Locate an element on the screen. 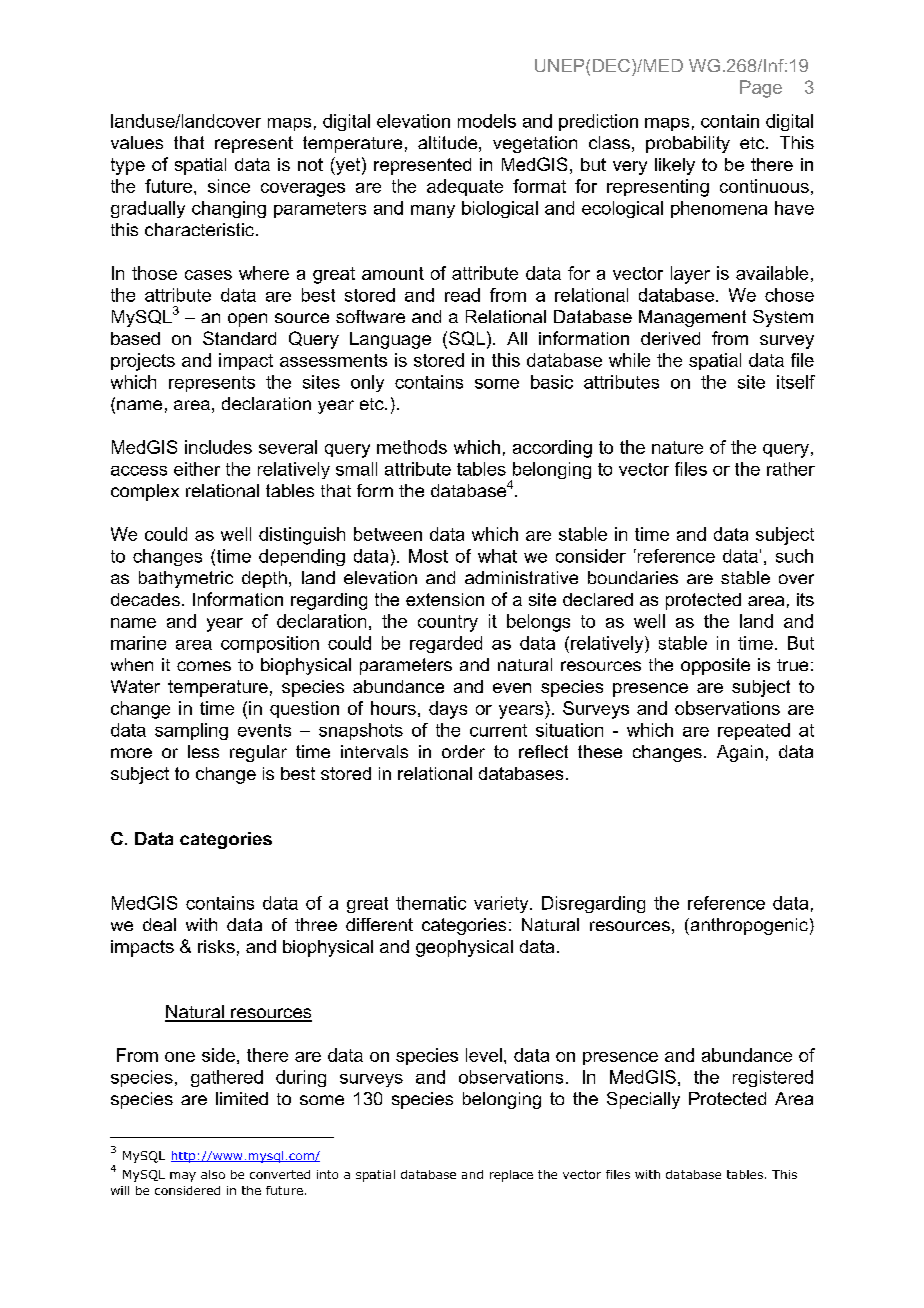  values is located at coordinates (137, 142).
